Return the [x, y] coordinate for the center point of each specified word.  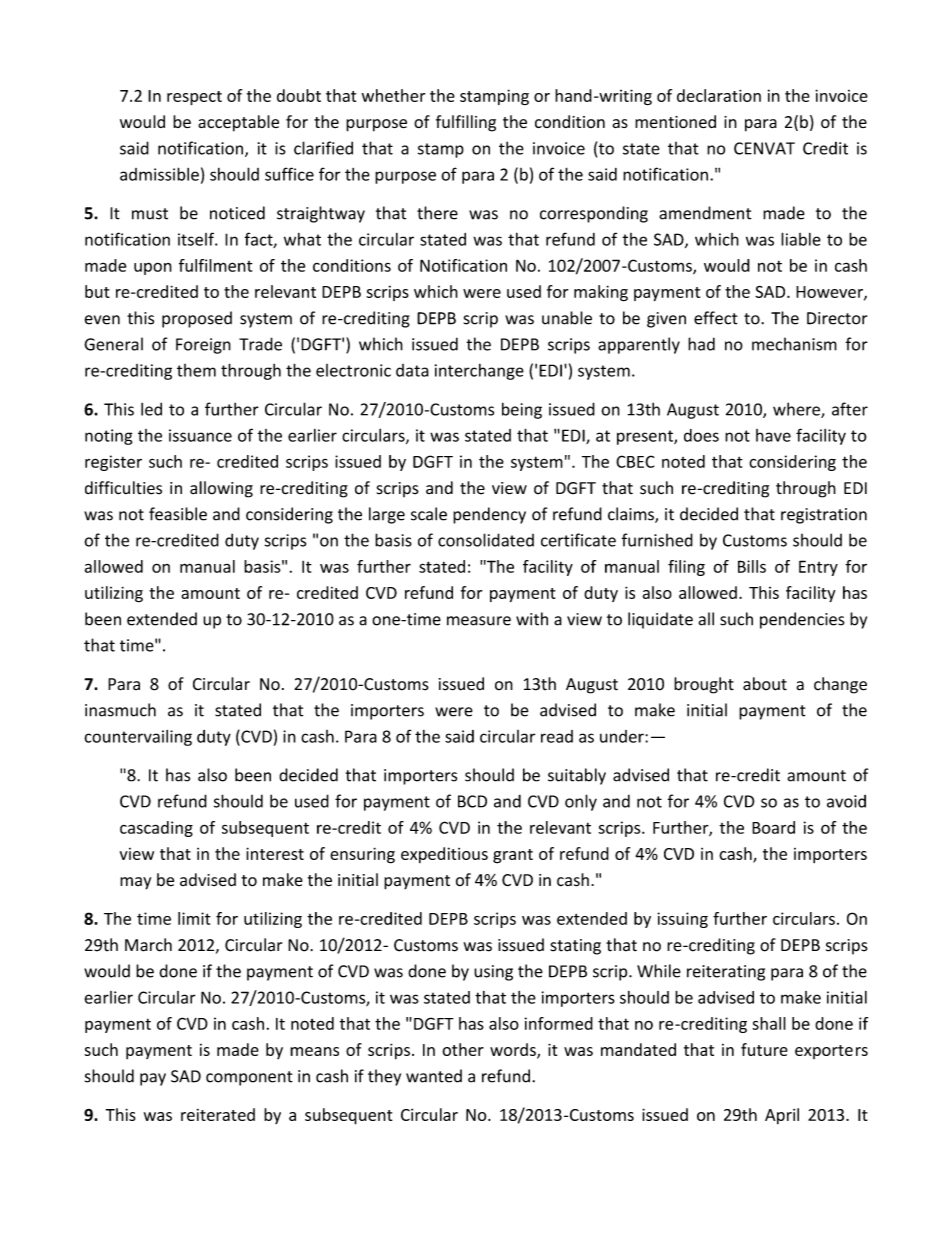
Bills [752, 566]
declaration [719, 95]
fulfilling [466, 123]
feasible [178, 514]
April [782, 1116]
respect [194, 98]
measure [479, 621]
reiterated [218, 1114]
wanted [434, 1076]
